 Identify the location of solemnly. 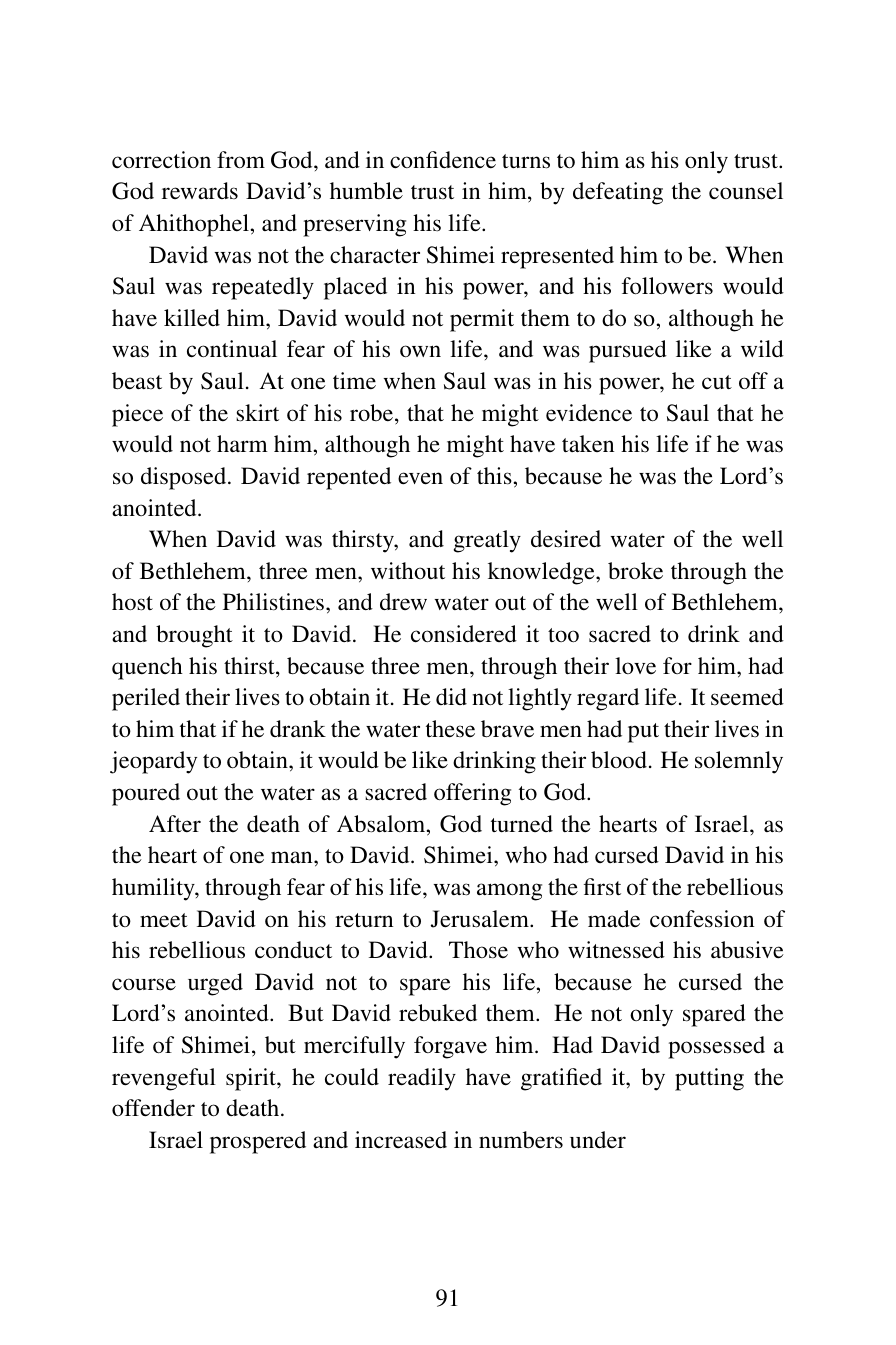
(739, 762).
